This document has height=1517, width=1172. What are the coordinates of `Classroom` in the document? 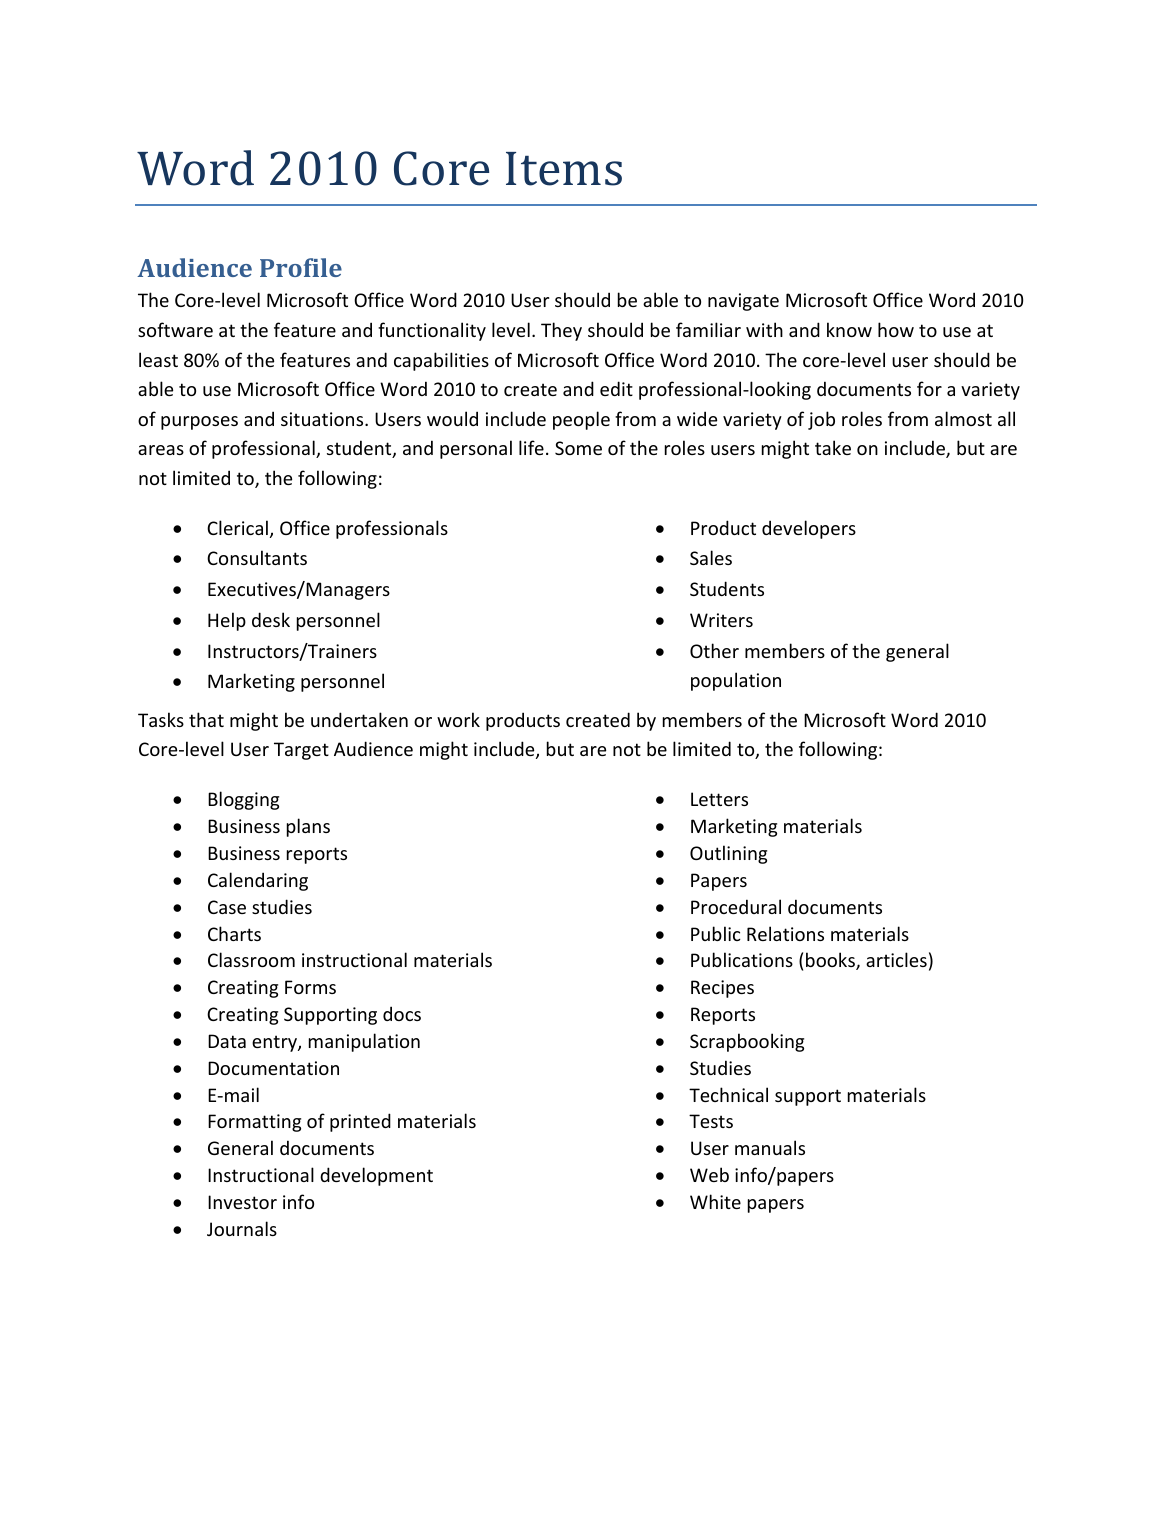 It's located at (251, 959).
